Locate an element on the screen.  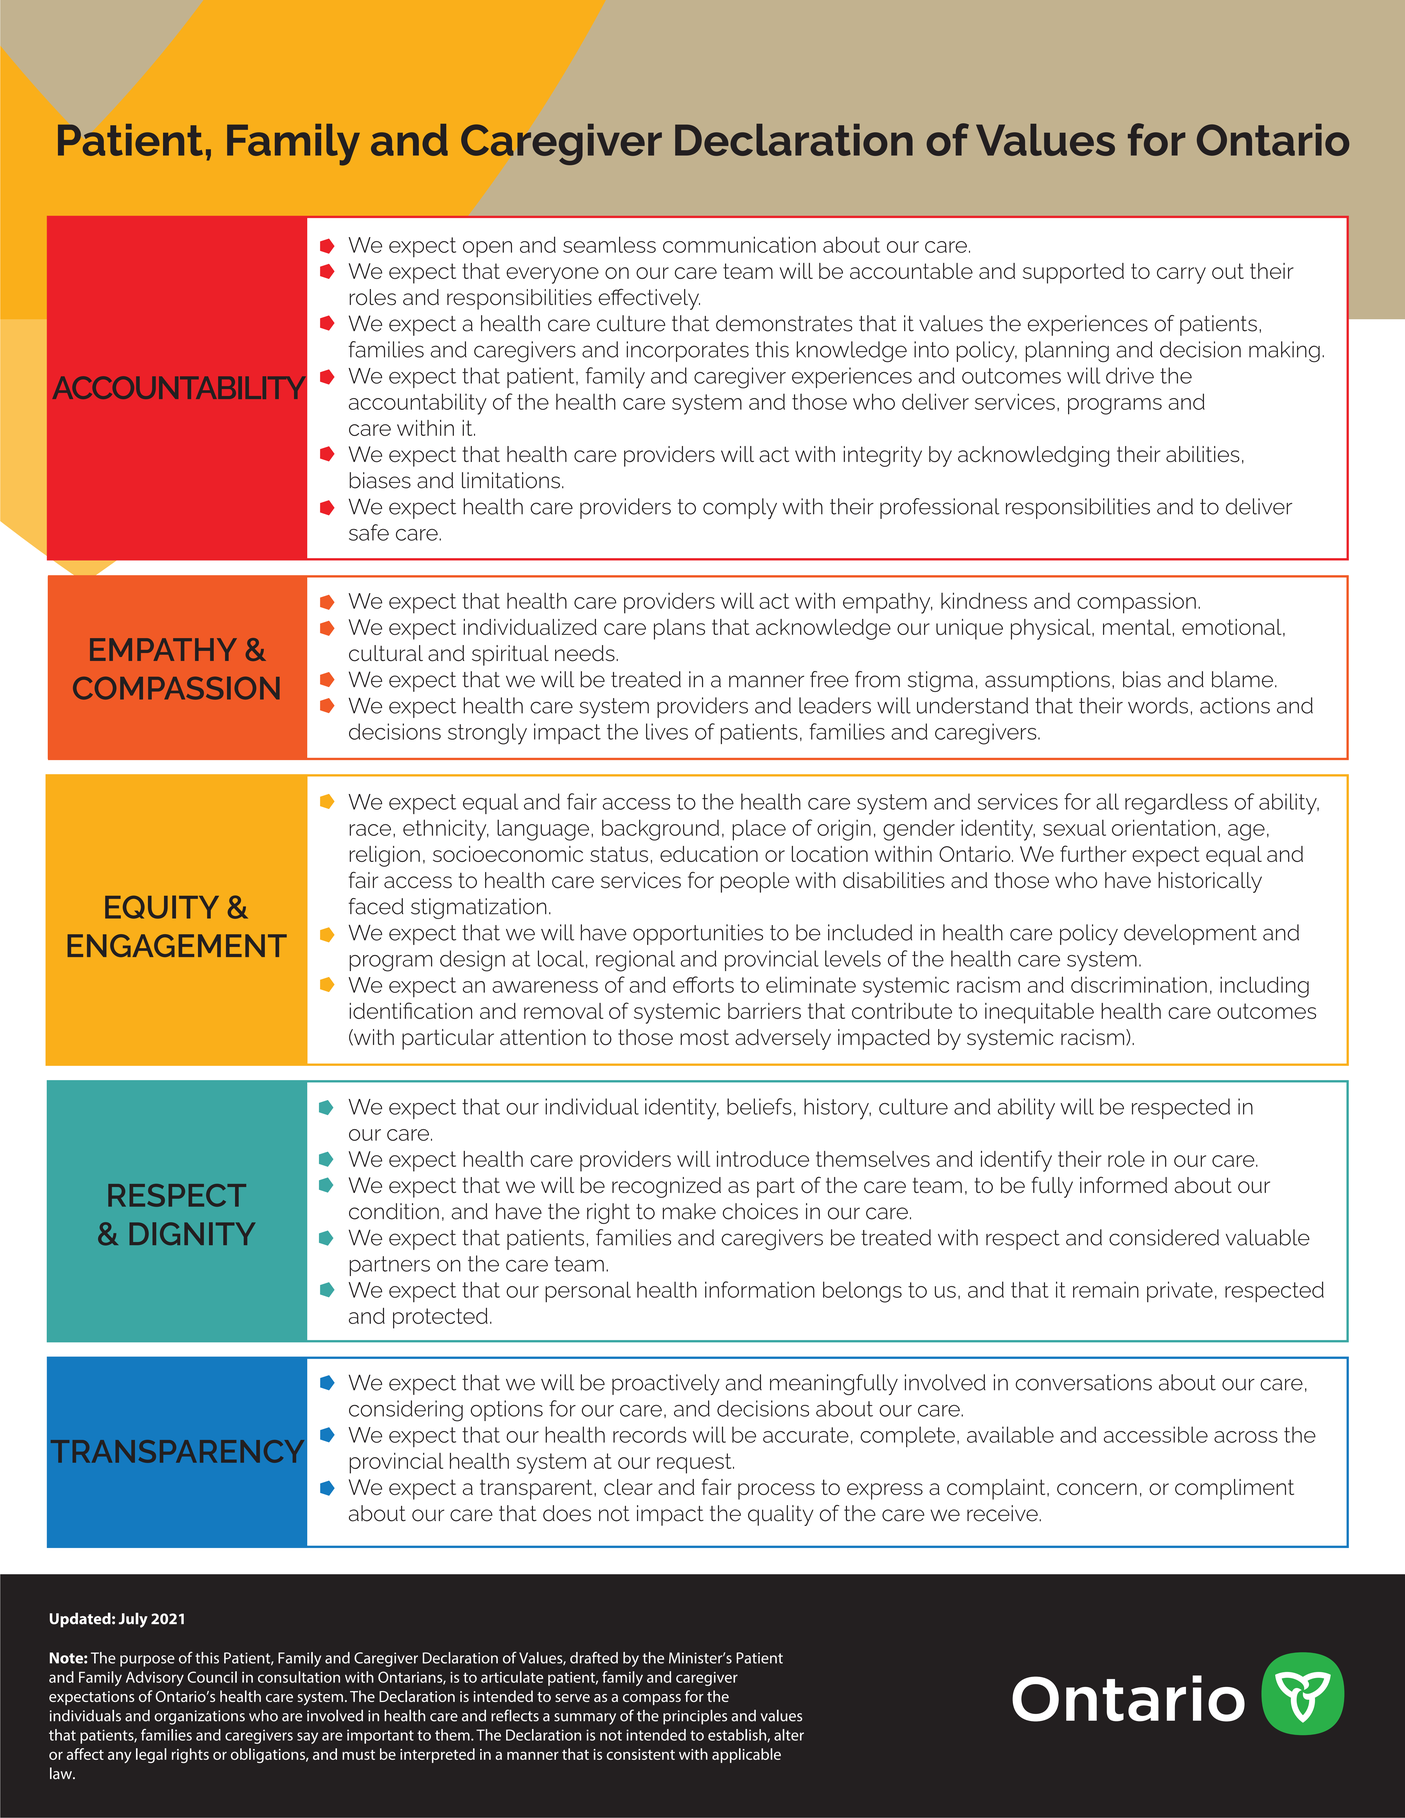
proactively is located at coordinates (666, 1384).
